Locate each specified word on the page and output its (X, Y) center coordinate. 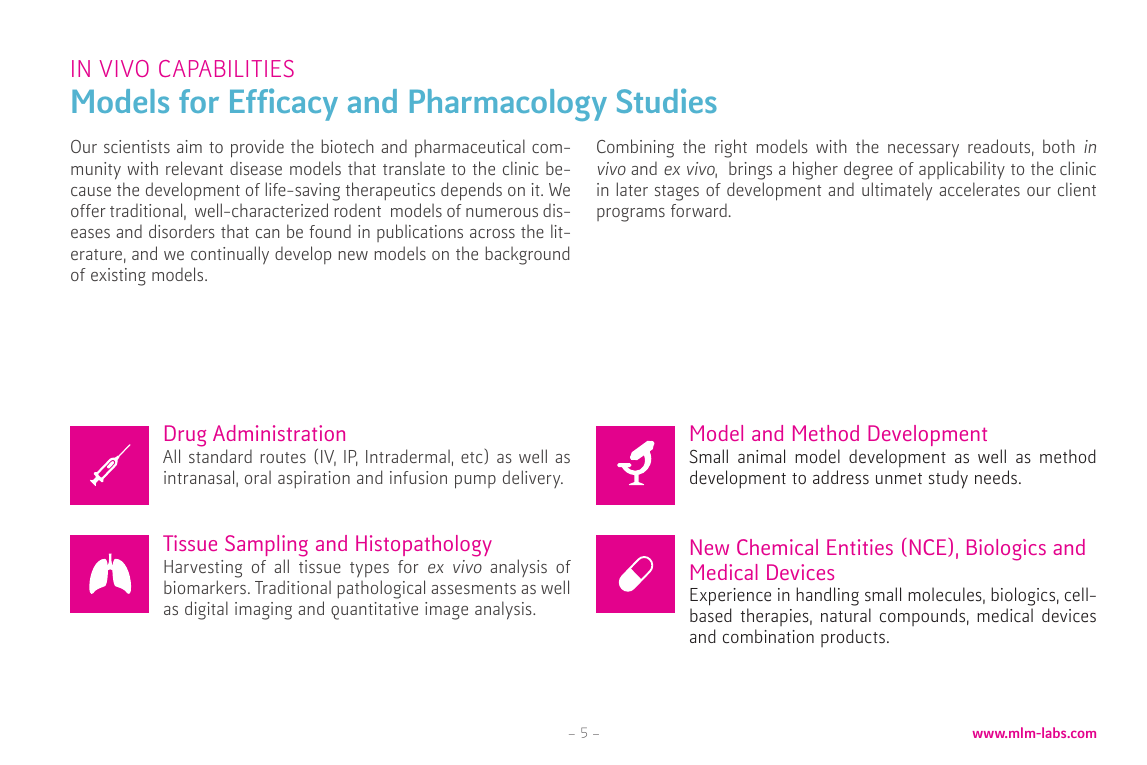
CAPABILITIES (226, 68)
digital (206, 610)
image (446, 611)
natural (846, 615)
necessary (923, 151)
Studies (667, 100)
